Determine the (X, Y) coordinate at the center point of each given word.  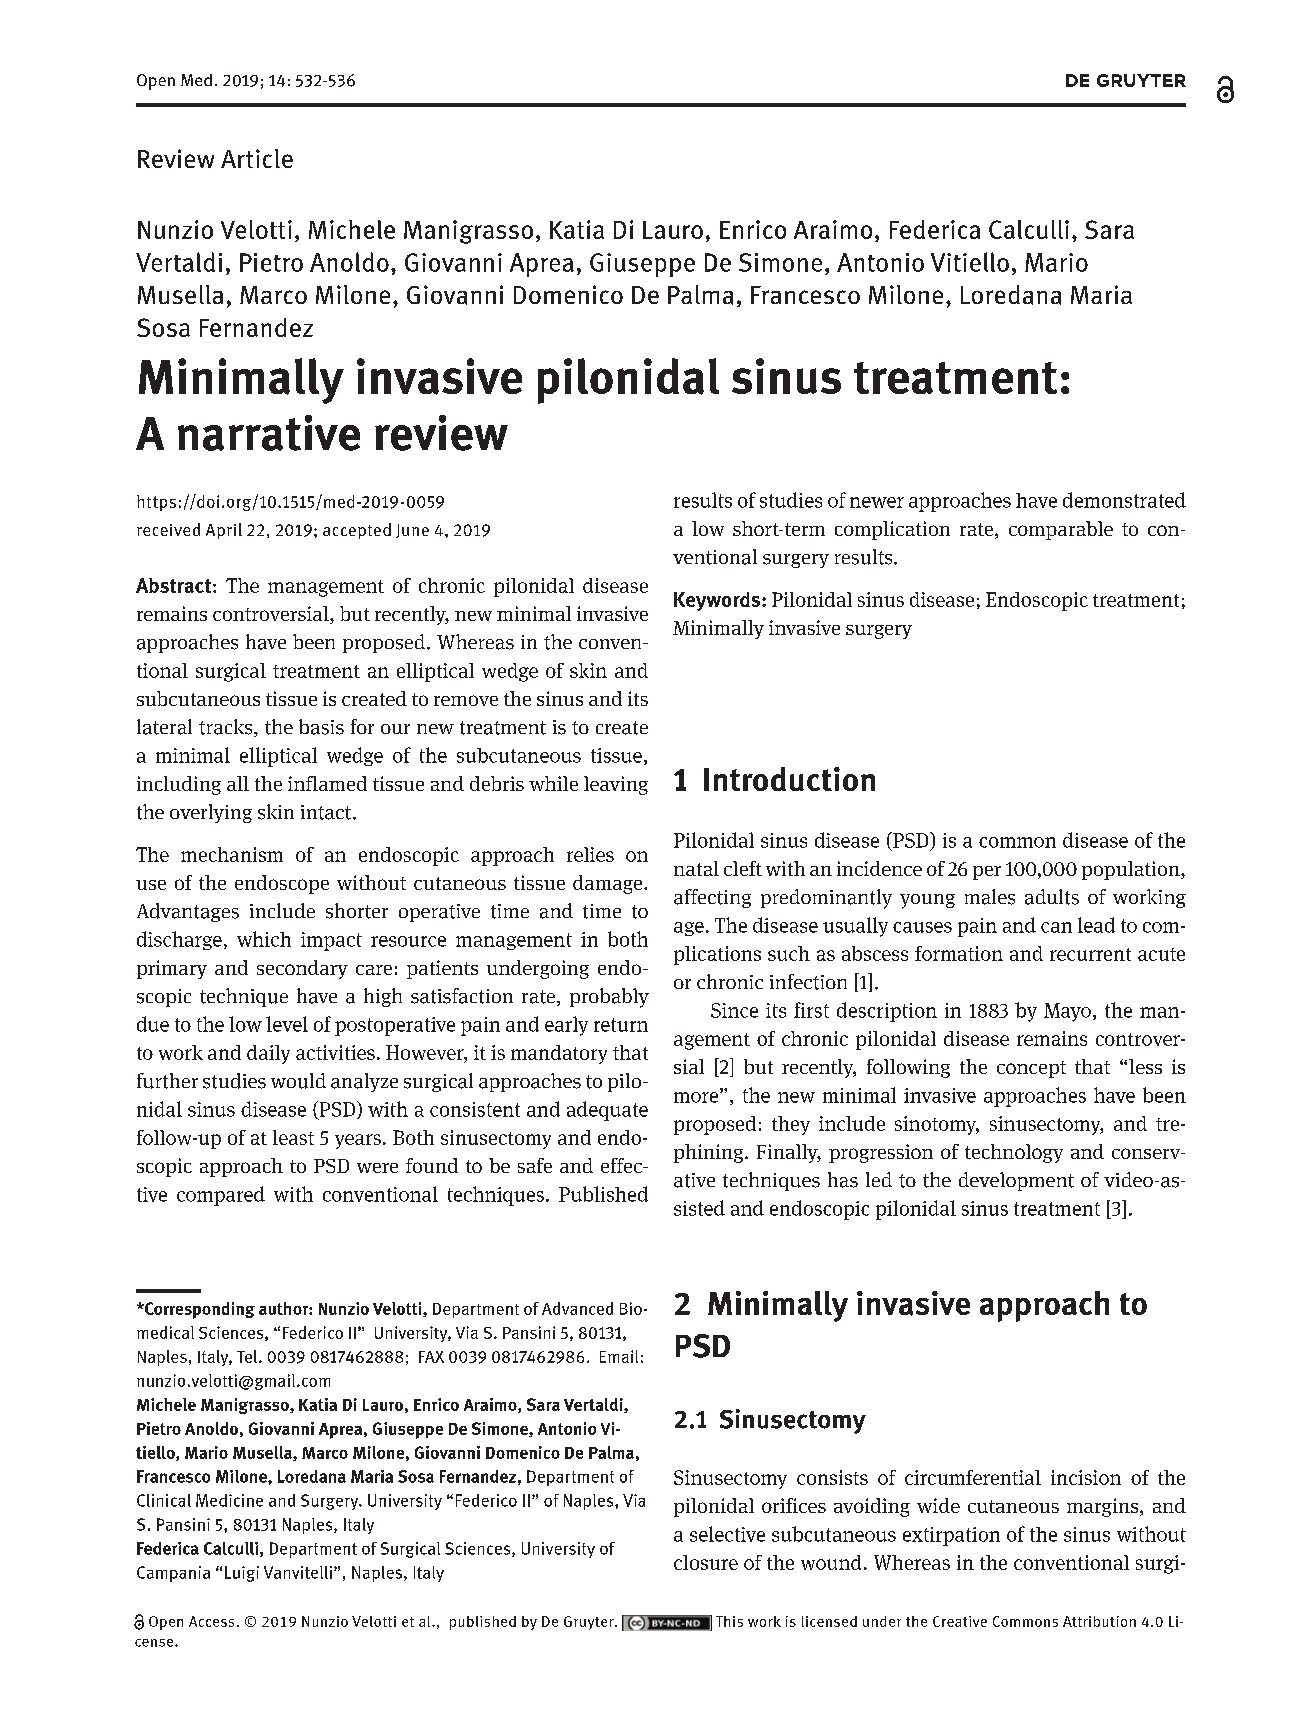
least (293, 1137)
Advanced (577, 1308)
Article (257, 158)
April (224, 531)
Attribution (1099, 1621)
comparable (1061, 530)
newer (877, 502)
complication (892, 530)
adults (1052, 897)
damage (609, 884)
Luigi (242, 1574)
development (1016, 1181)
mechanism (232, 854)
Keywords (718, 601)
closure (706, 1562)
